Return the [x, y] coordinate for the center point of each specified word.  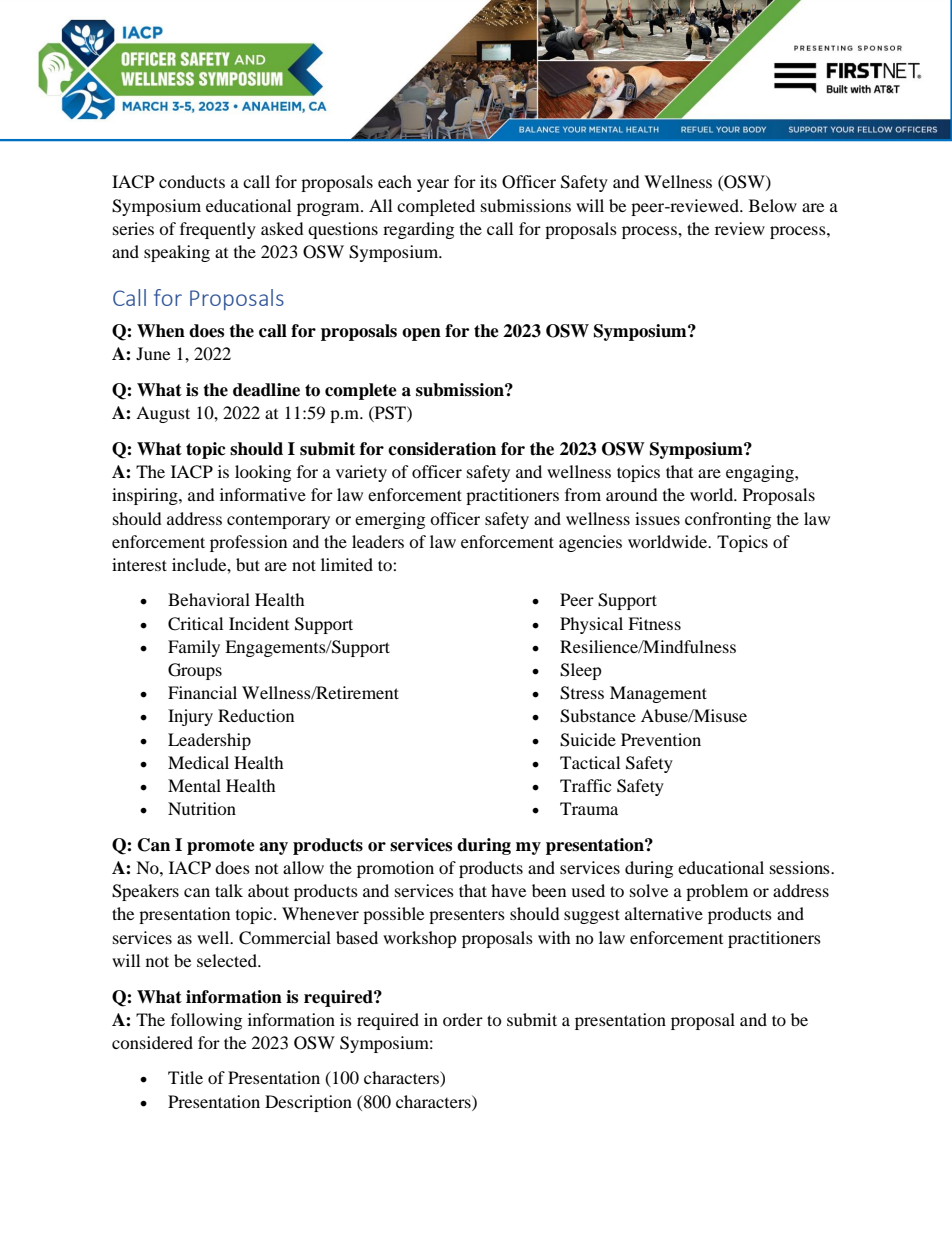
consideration [442, 449]
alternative [664, 913]
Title [185, 1077]
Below [773, 205]
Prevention [661, 739]
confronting [728, 520]
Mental [194, 785]
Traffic [585, 785]
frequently [218, 230]
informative [263, 494]
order [463, 1019]
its [488, 181]
